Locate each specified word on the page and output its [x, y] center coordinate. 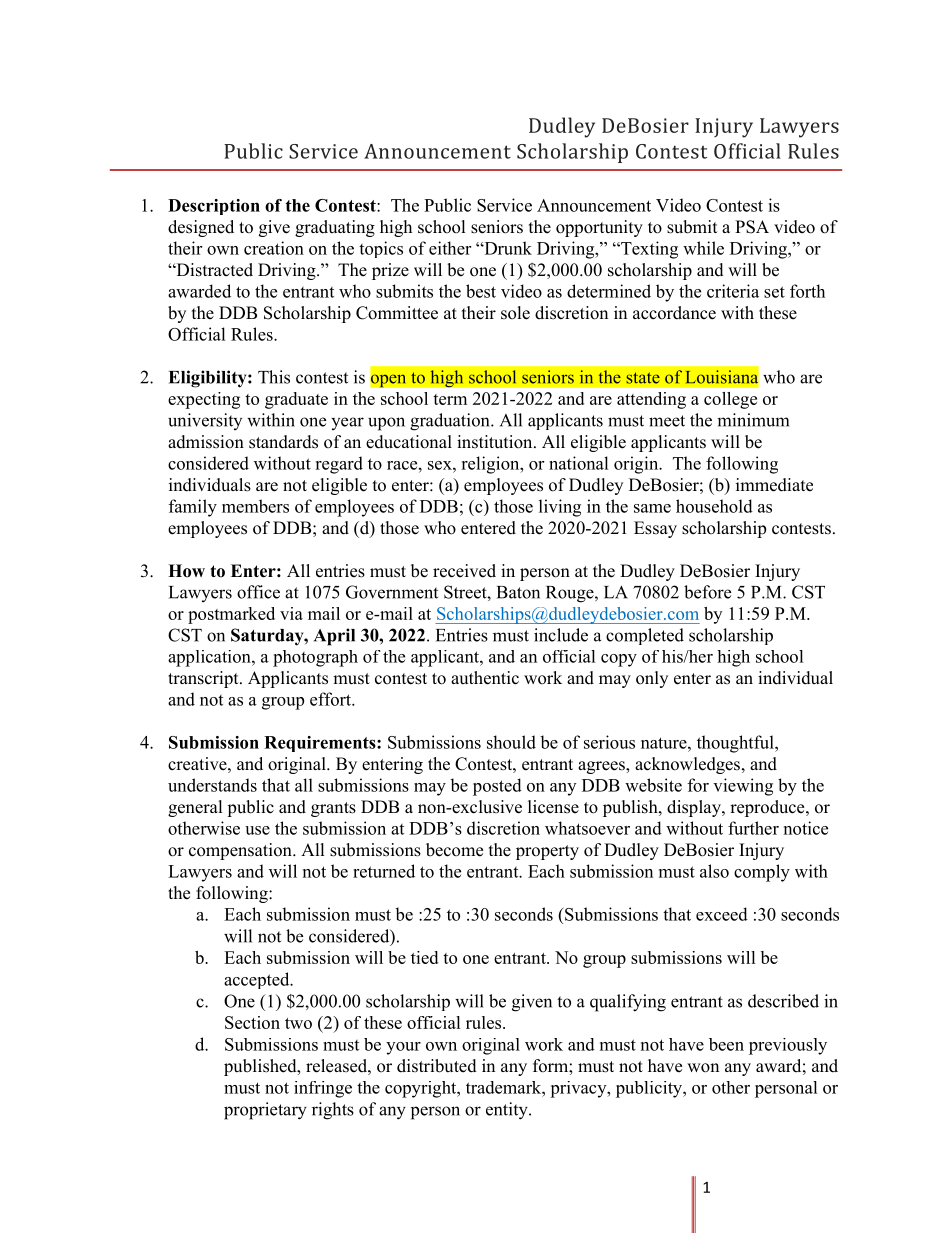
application [210, 658]
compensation [241, 851]
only [652, 679]
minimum [753, 420]
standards [283, 442]
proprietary [265, 1111]
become [454, 850]
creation [274, 248]
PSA [752, 227]
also [714, 871]
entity [508, 1111]
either [450, 248]
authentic [485, 678]
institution [496, 442]
